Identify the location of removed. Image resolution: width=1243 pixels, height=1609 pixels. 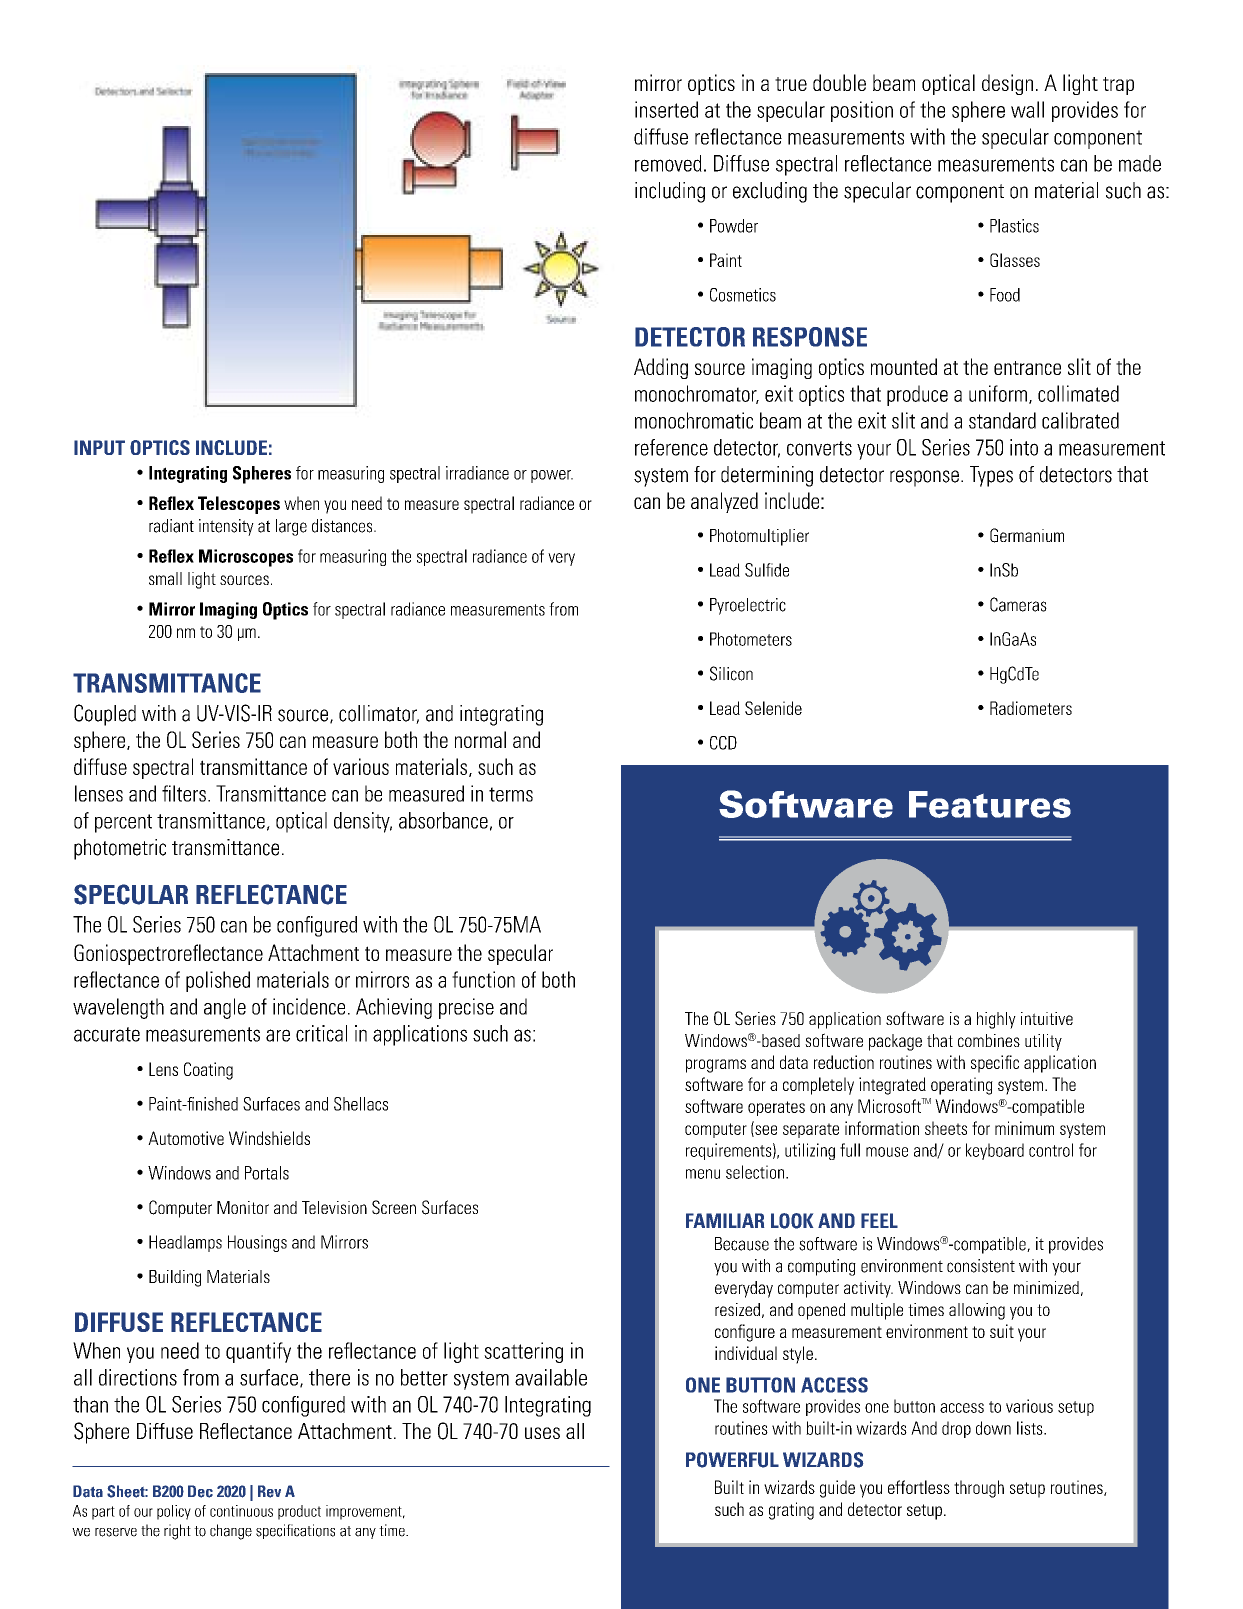
(668, 163).
